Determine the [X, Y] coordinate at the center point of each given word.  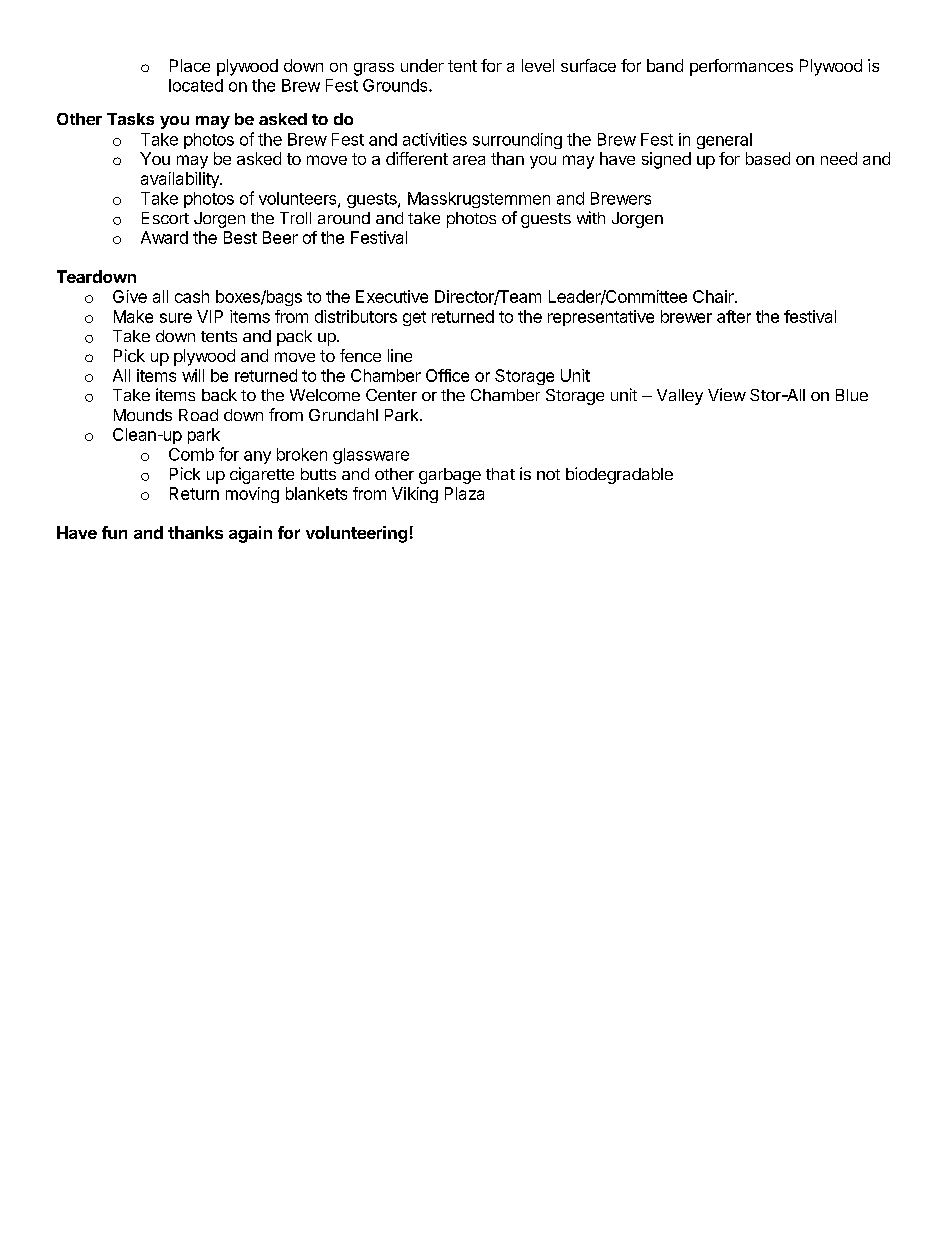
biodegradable [619, 475]
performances [741, 67]
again [250, 534]
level [538, 65]
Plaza [464, 493]
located [196, 85]
